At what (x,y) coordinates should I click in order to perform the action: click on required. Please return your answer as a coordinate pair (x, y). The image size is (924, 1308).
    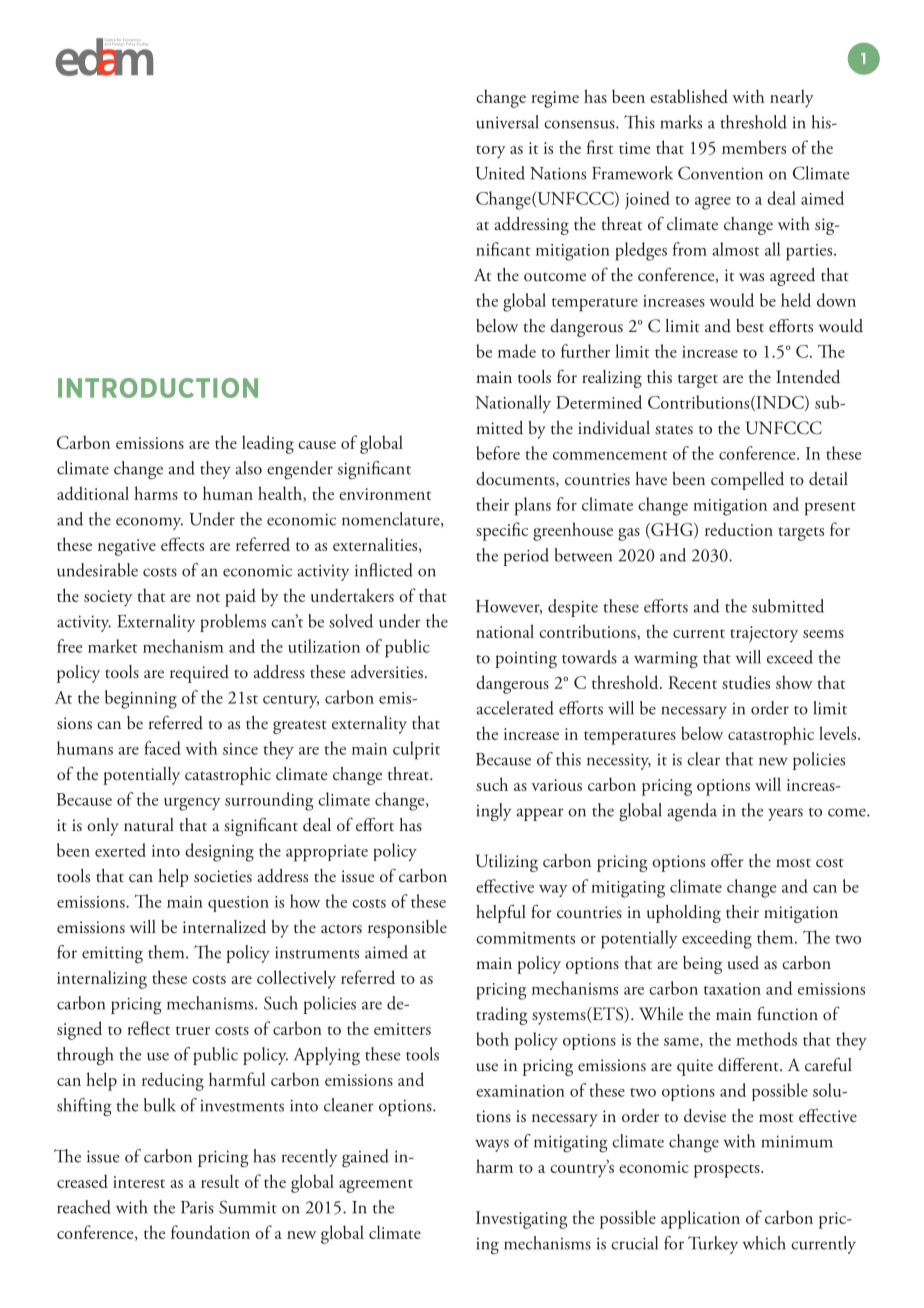
    Looking at the image, I should click on (199, 674).
